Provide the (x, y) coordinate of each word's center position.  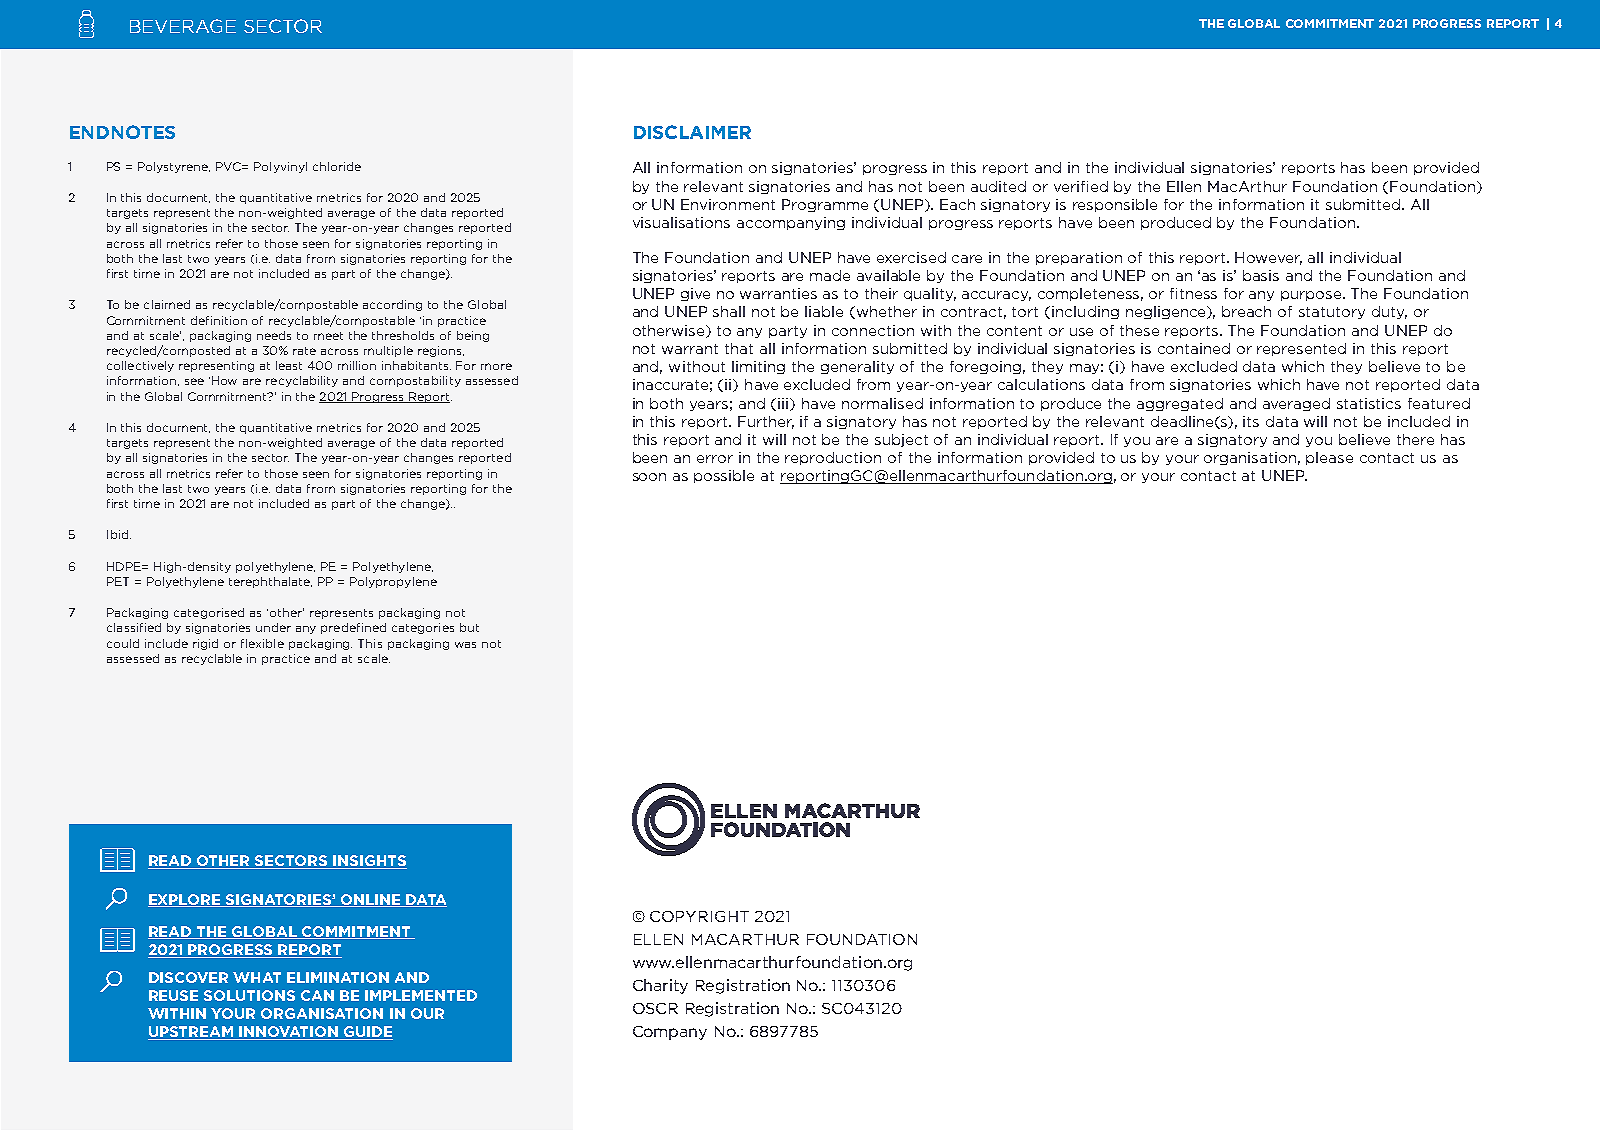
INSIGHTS (369, 862)
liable (824, 311)
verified (1081, 186)
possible (724, 476)
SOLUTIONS (249, 995)
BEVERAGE (183, 26)
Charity (660, 986)
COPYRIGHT (699, 916)
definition (219, 320)
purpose (1312, 296)
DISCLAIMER (692, 132)
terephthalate (270, 582)
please (1329, 458)
